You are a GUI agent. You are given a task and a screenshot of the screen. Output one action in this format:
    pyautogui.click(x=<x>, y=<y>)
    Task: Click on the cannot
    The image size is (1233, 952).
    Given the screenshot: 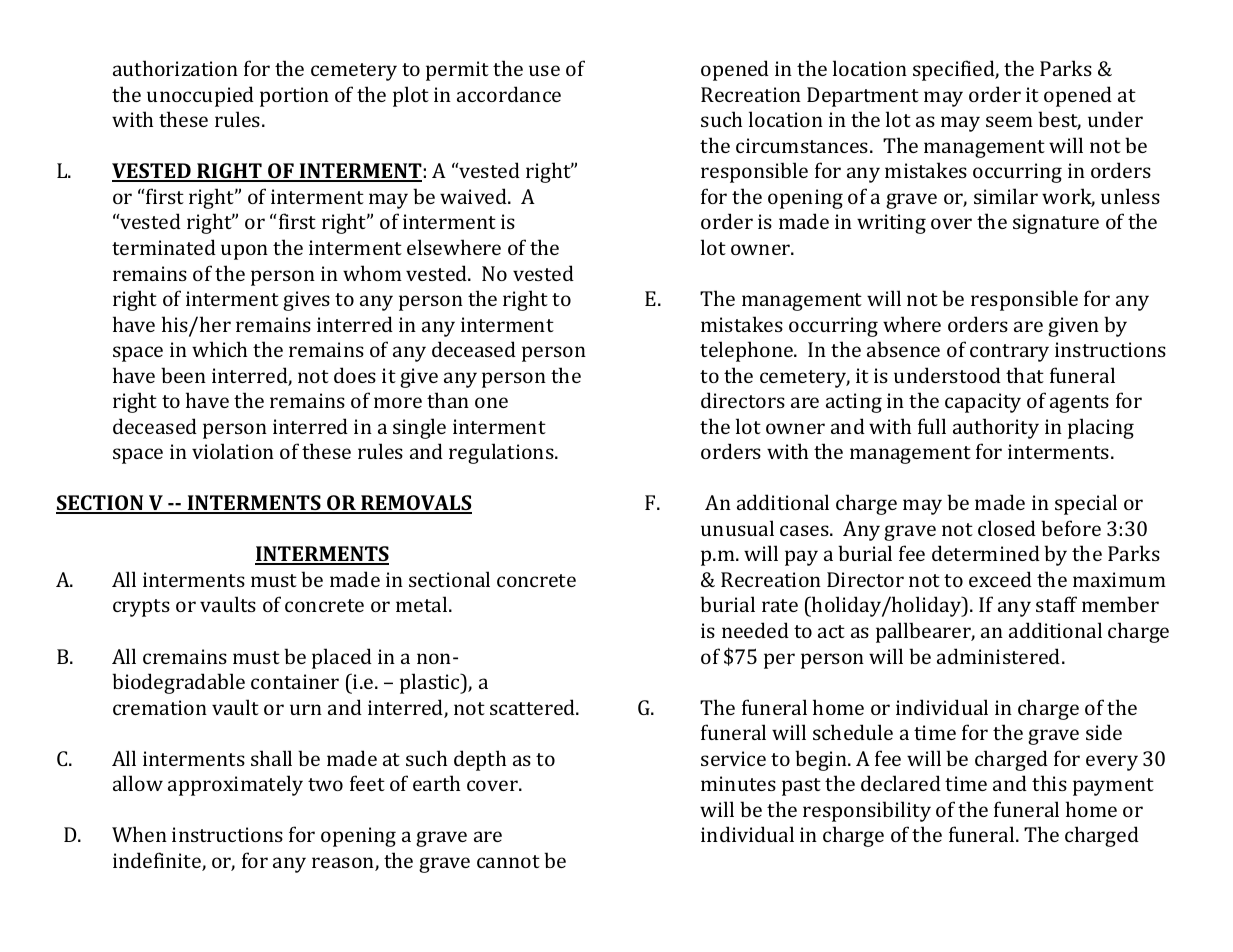 What is the action you would take?
    pyautogui.click(x=508, y=861)
